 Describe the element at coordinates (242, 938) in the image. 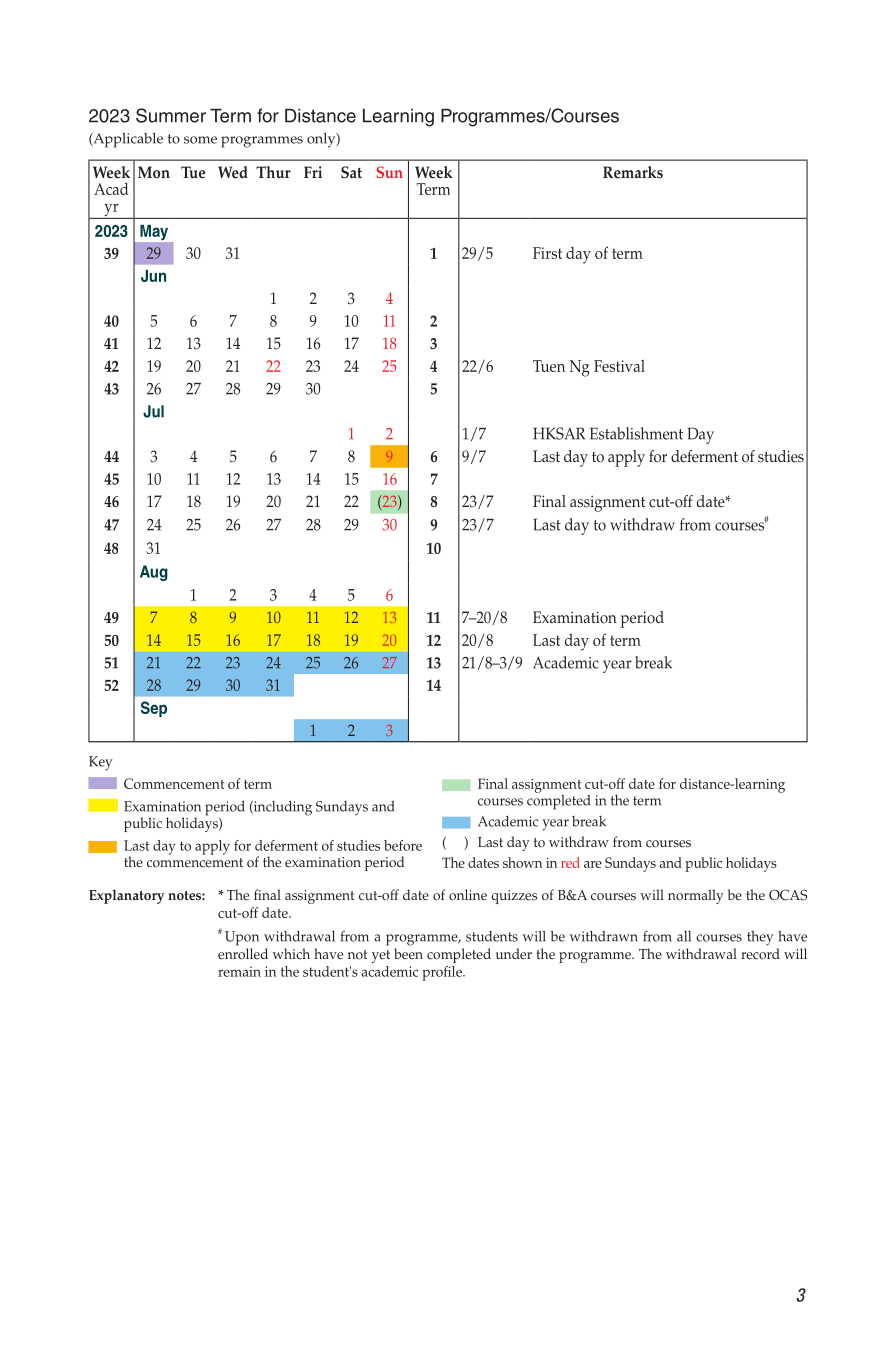

I see `Upon` at that location.
